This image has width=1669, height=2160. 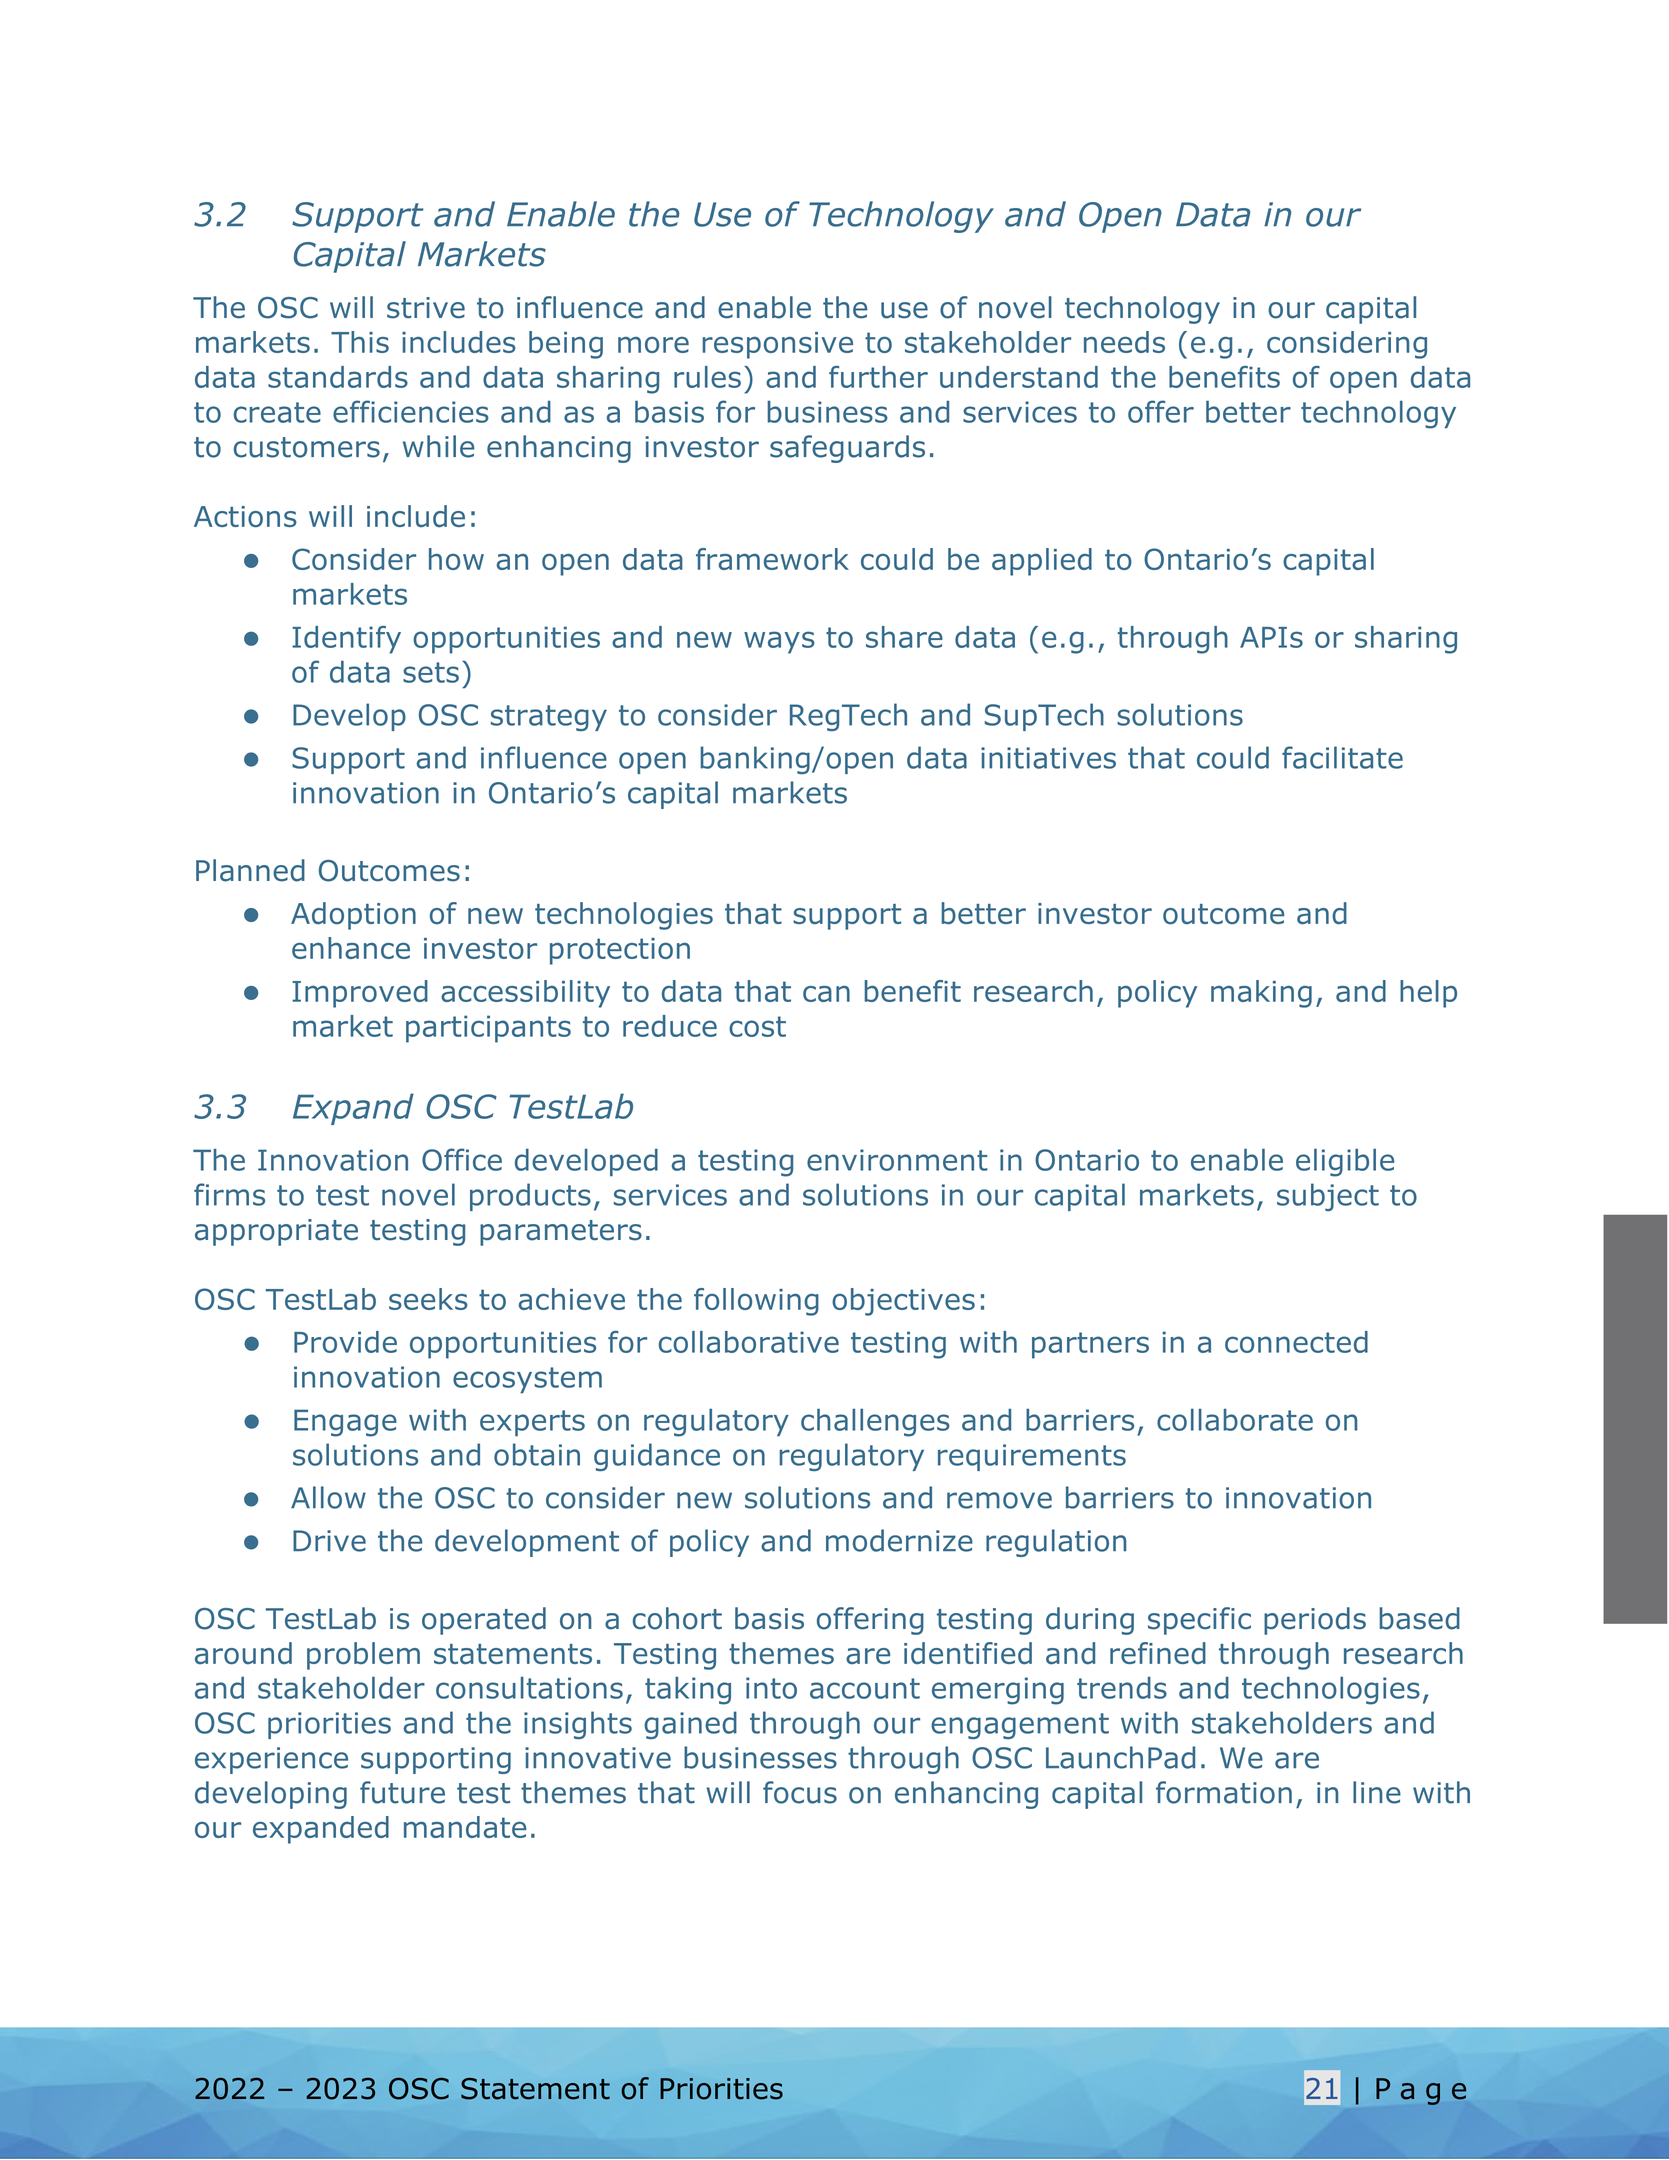 What do you see at coordinates (756, 1302) in the image?
I see `following` at bounding box center [756, 1302].
